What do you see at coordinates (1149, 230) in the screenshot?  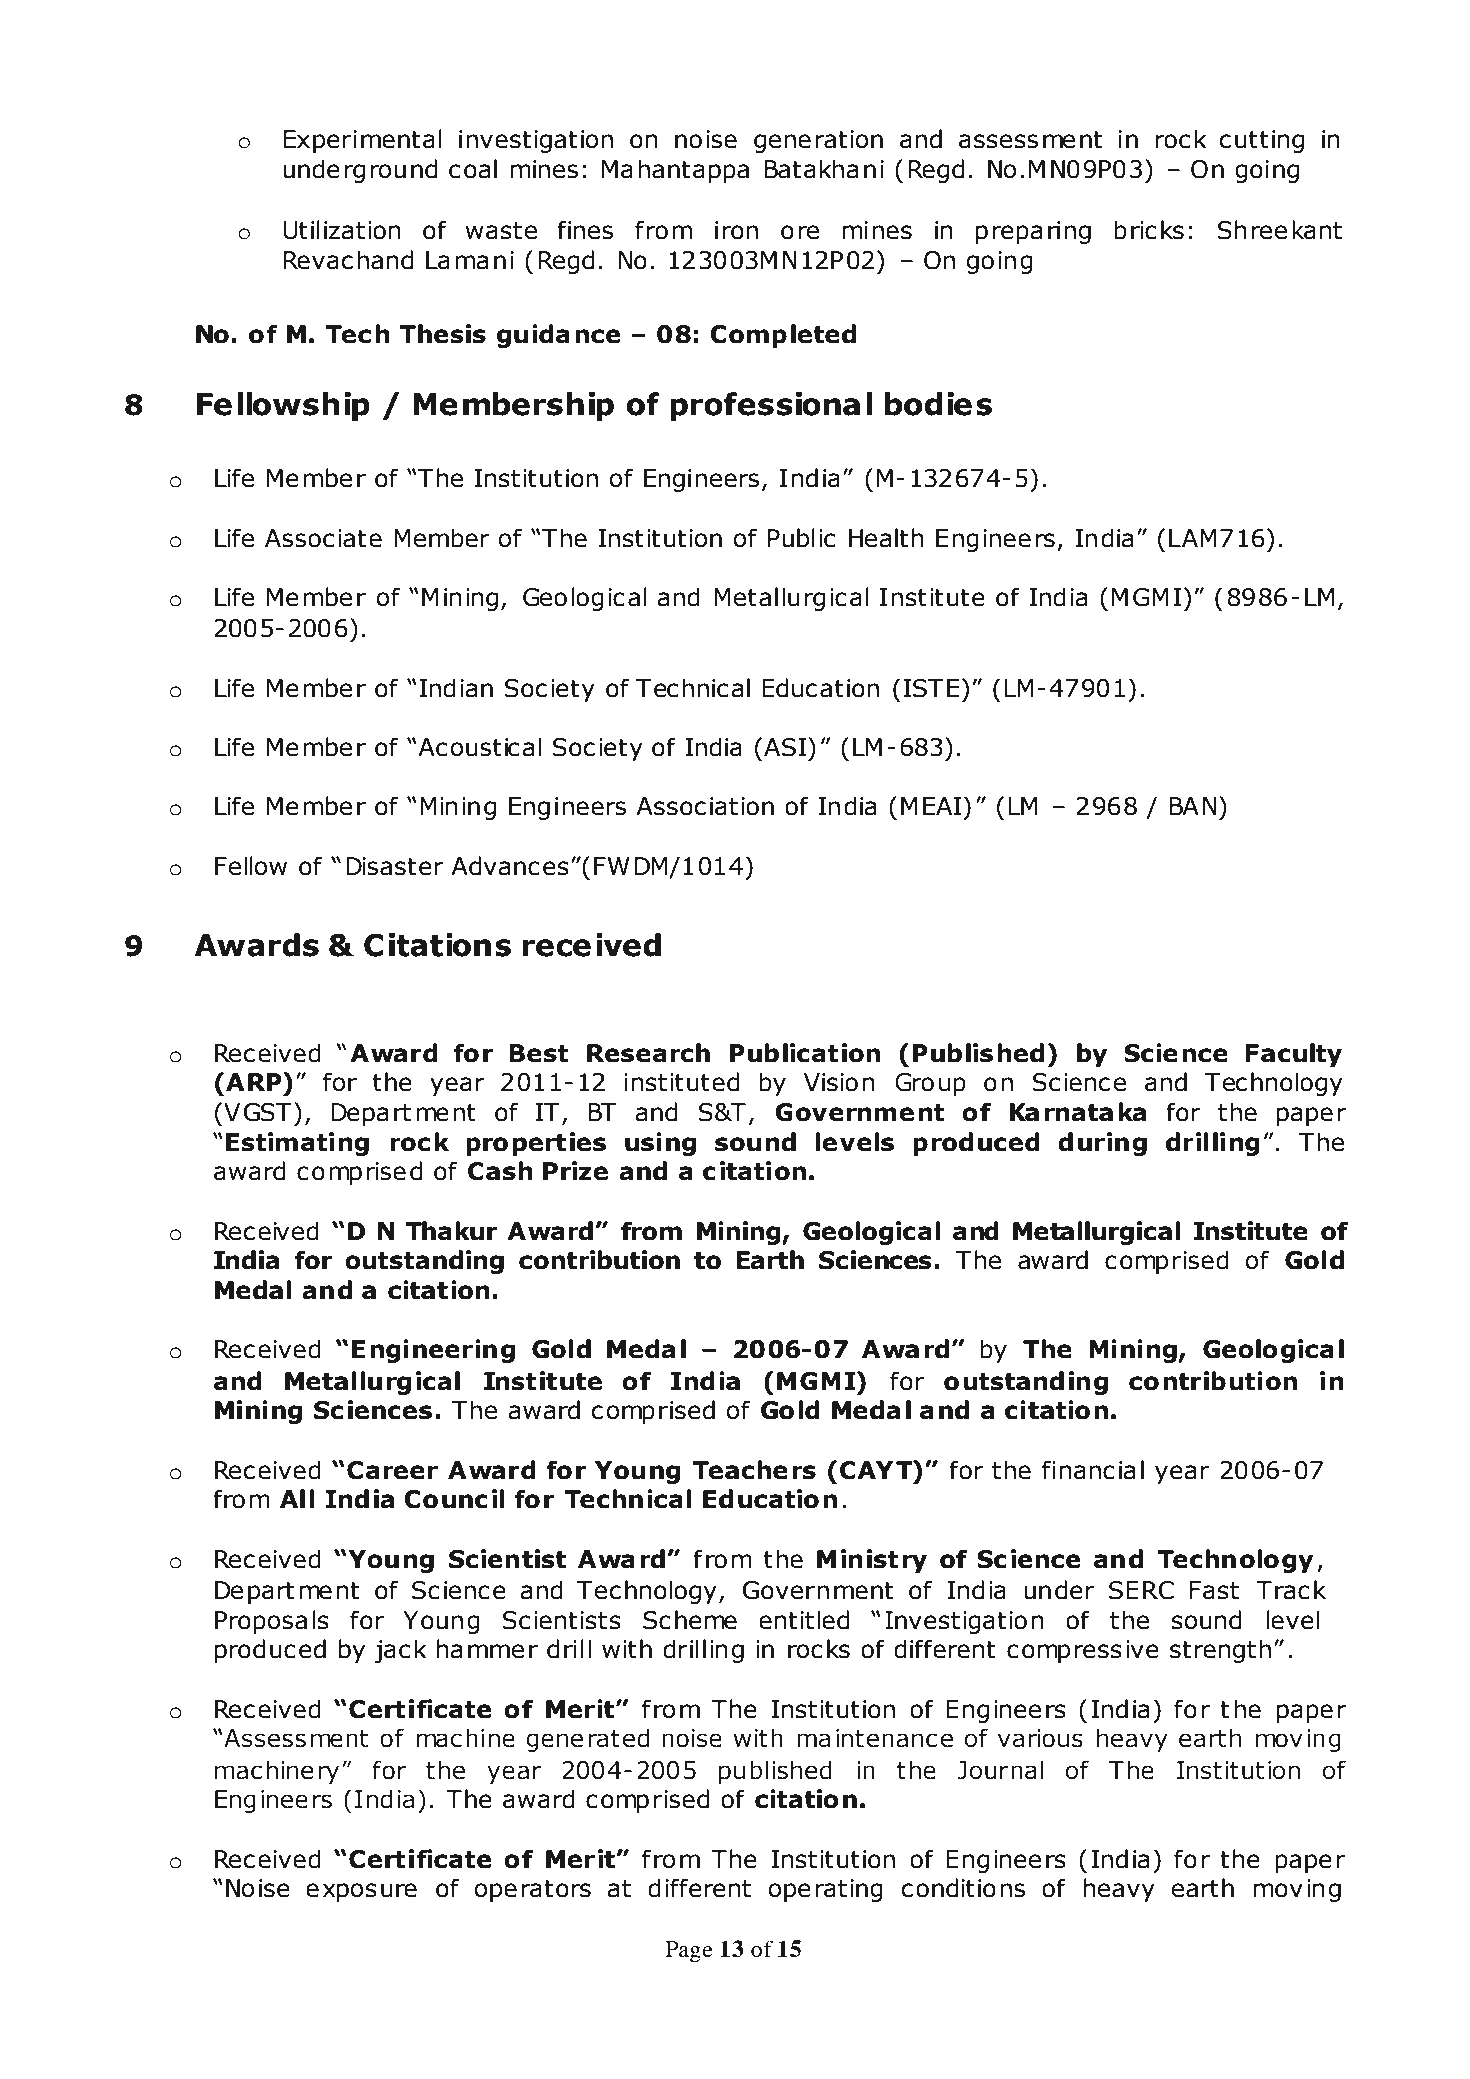 I see `bricks` at bounding box center [1149, 230].
